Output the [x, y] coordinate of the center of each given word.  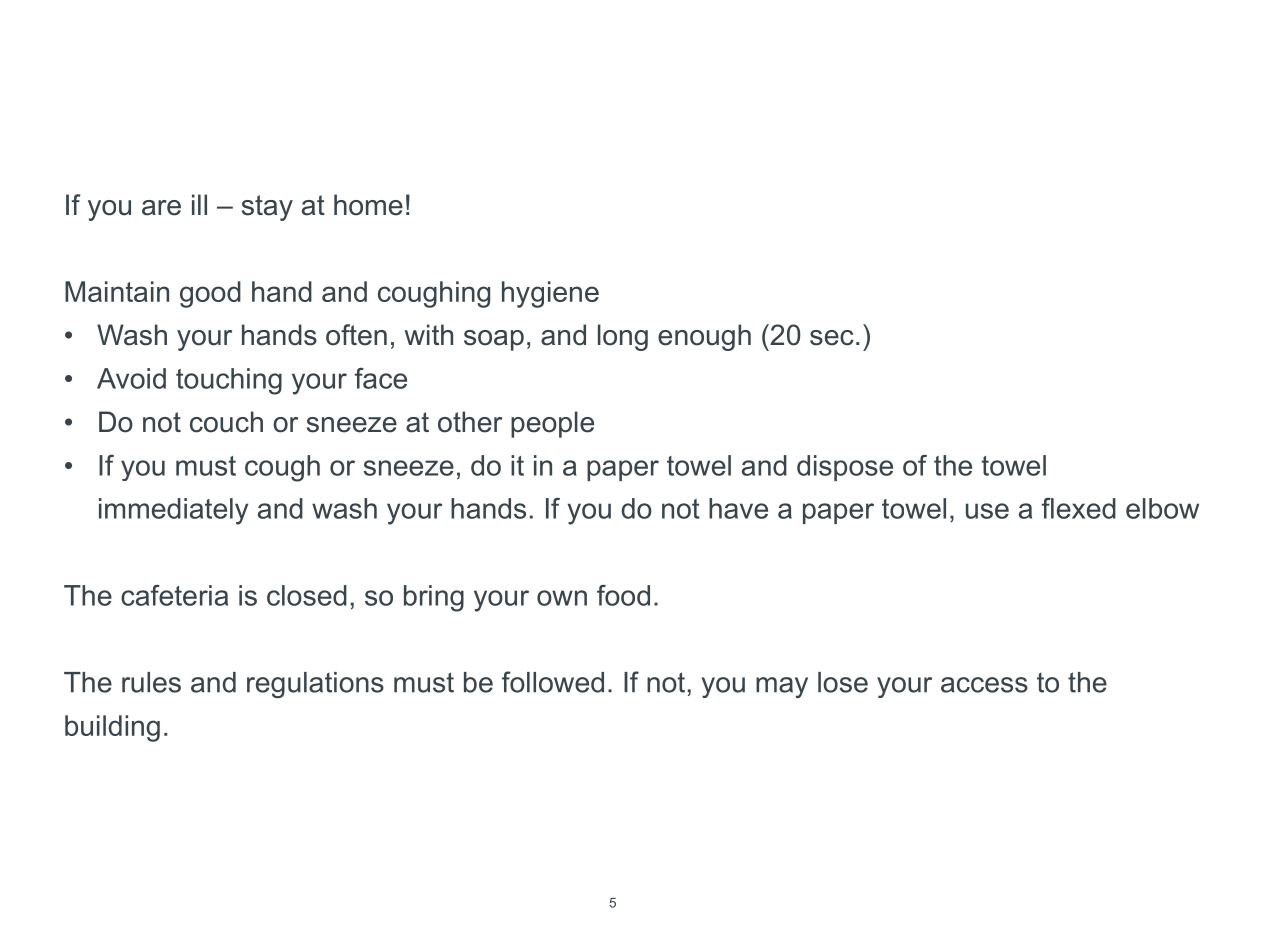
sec [832, 338]
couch [226, 422]
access [984, 685]
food [623, 595]
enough [704, 337]
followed [553, 682]
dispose [845, 468]
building [112, 728]
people [552, 424]
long [623, 337]
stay [267, 208]
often [356, 335]
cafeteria [174, 595]
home [368, 205]
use [987, 511]
